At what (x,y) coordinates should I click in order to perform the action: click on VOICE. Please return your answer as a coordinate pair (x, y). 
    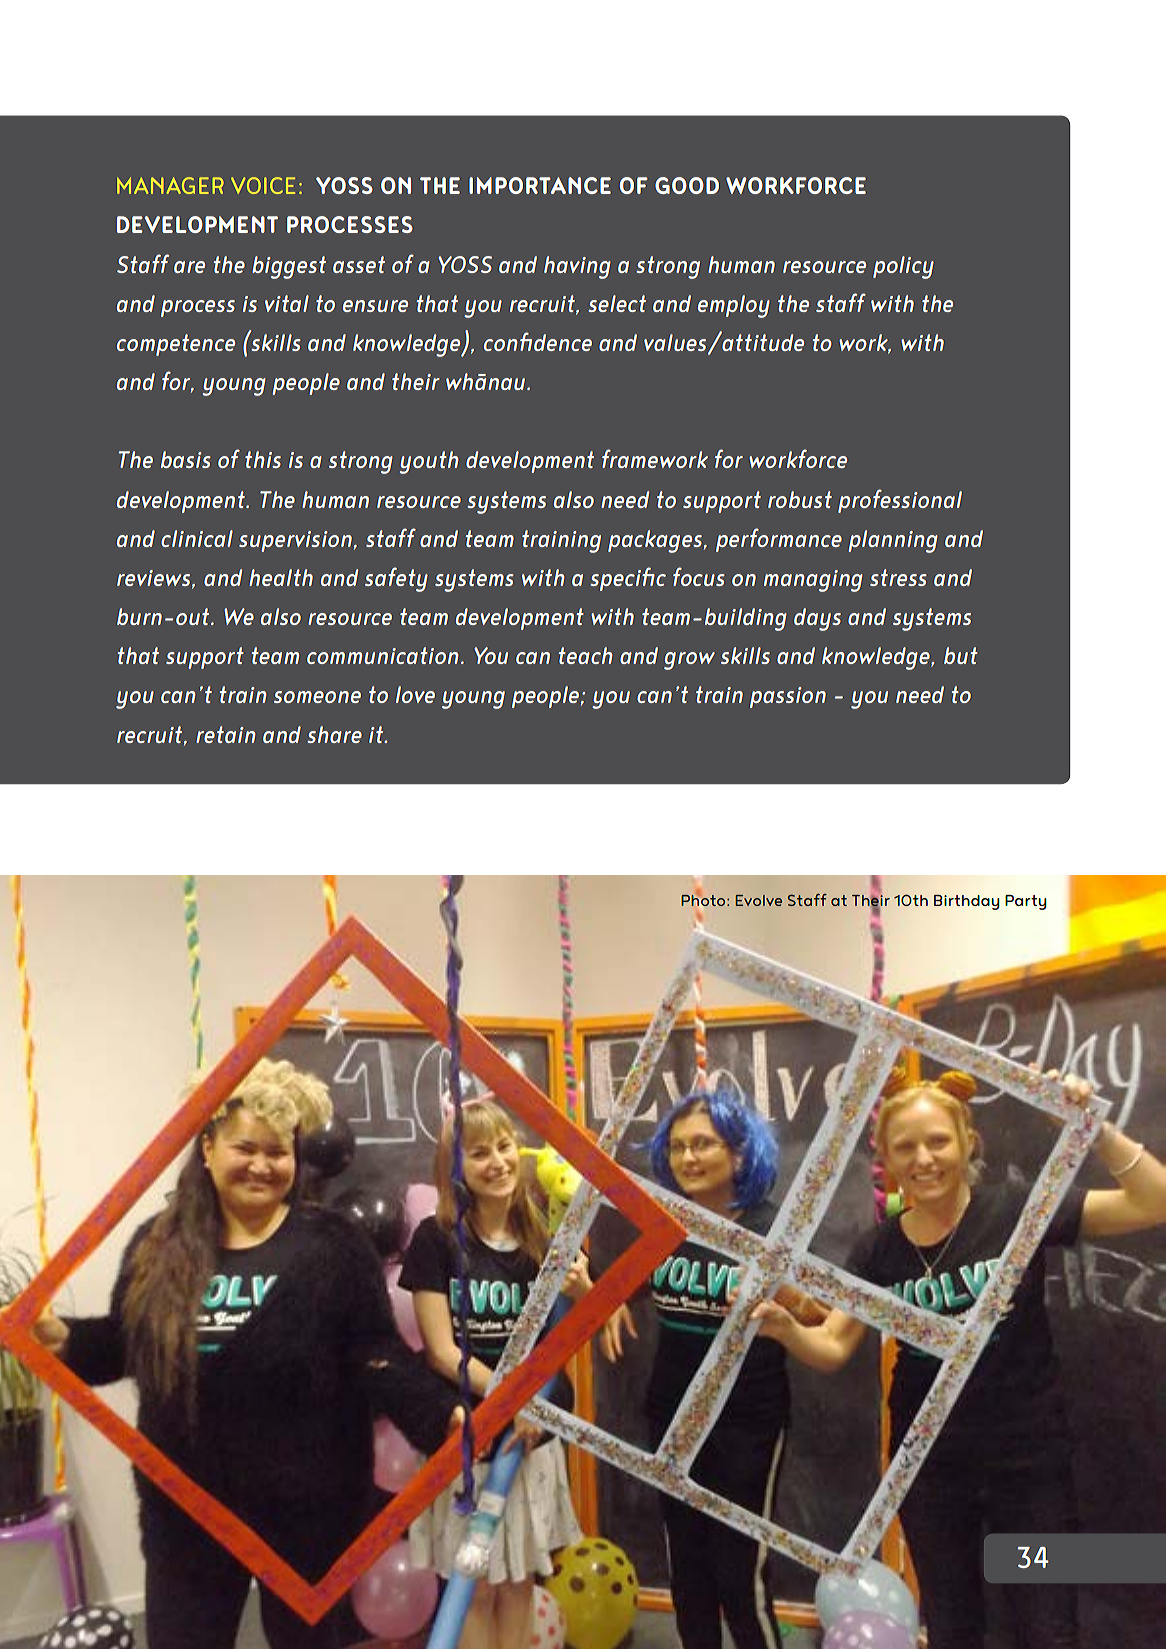
    Looking at the image, I should click on (263, 185).
